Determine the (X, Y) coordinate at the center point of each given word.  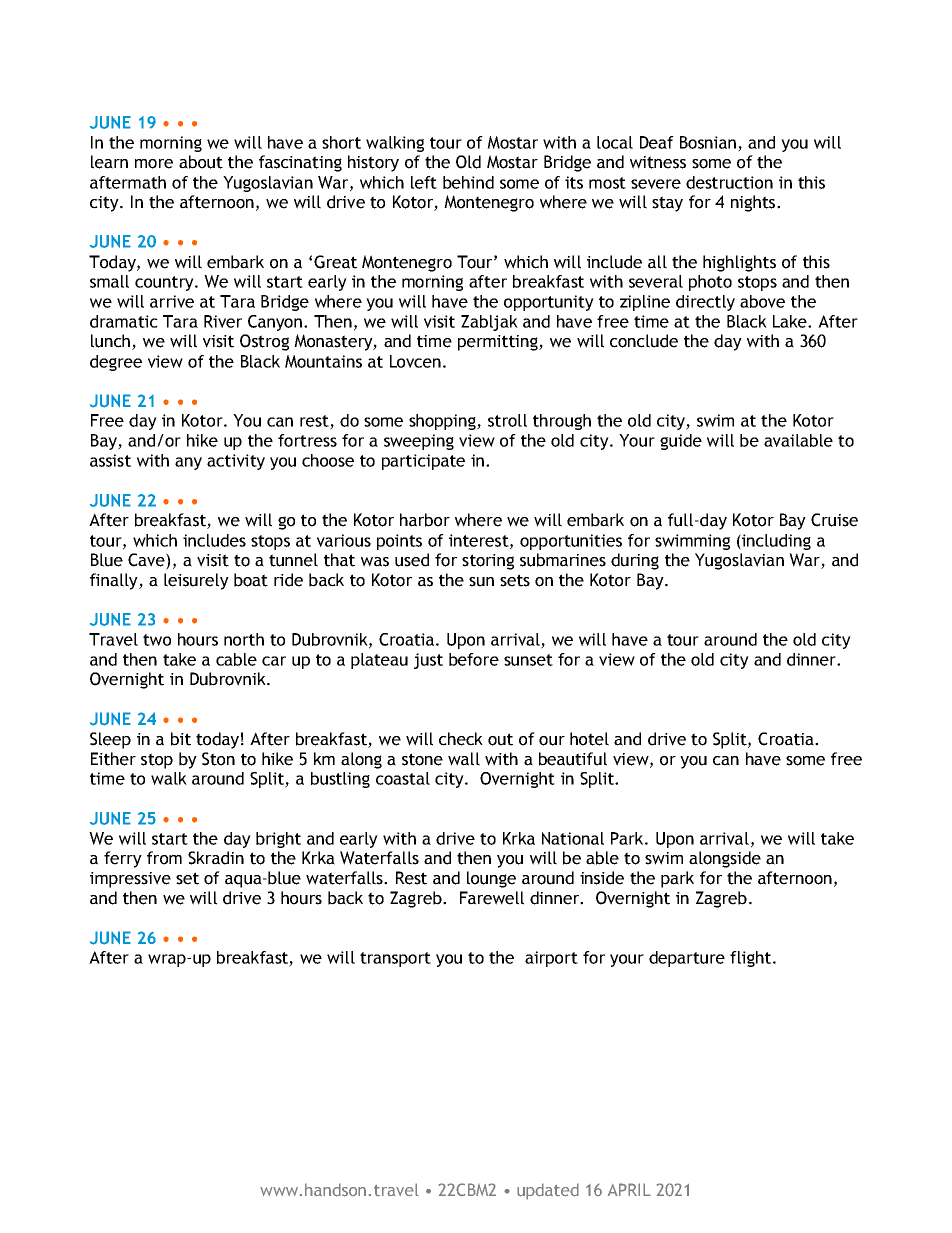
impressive (130, 880)
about (201, 162)
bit (181, 739)
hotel (589, 739)
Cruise (834, 520)
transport (395, 959)
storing (488, 562)
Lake (791, 321)
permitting (499, 343)
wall (464, 759)
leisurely (196, 581)
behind (468, 182)
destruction (729, 182)
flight (750, 959)
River (223, 321)
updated (548, 1191)
